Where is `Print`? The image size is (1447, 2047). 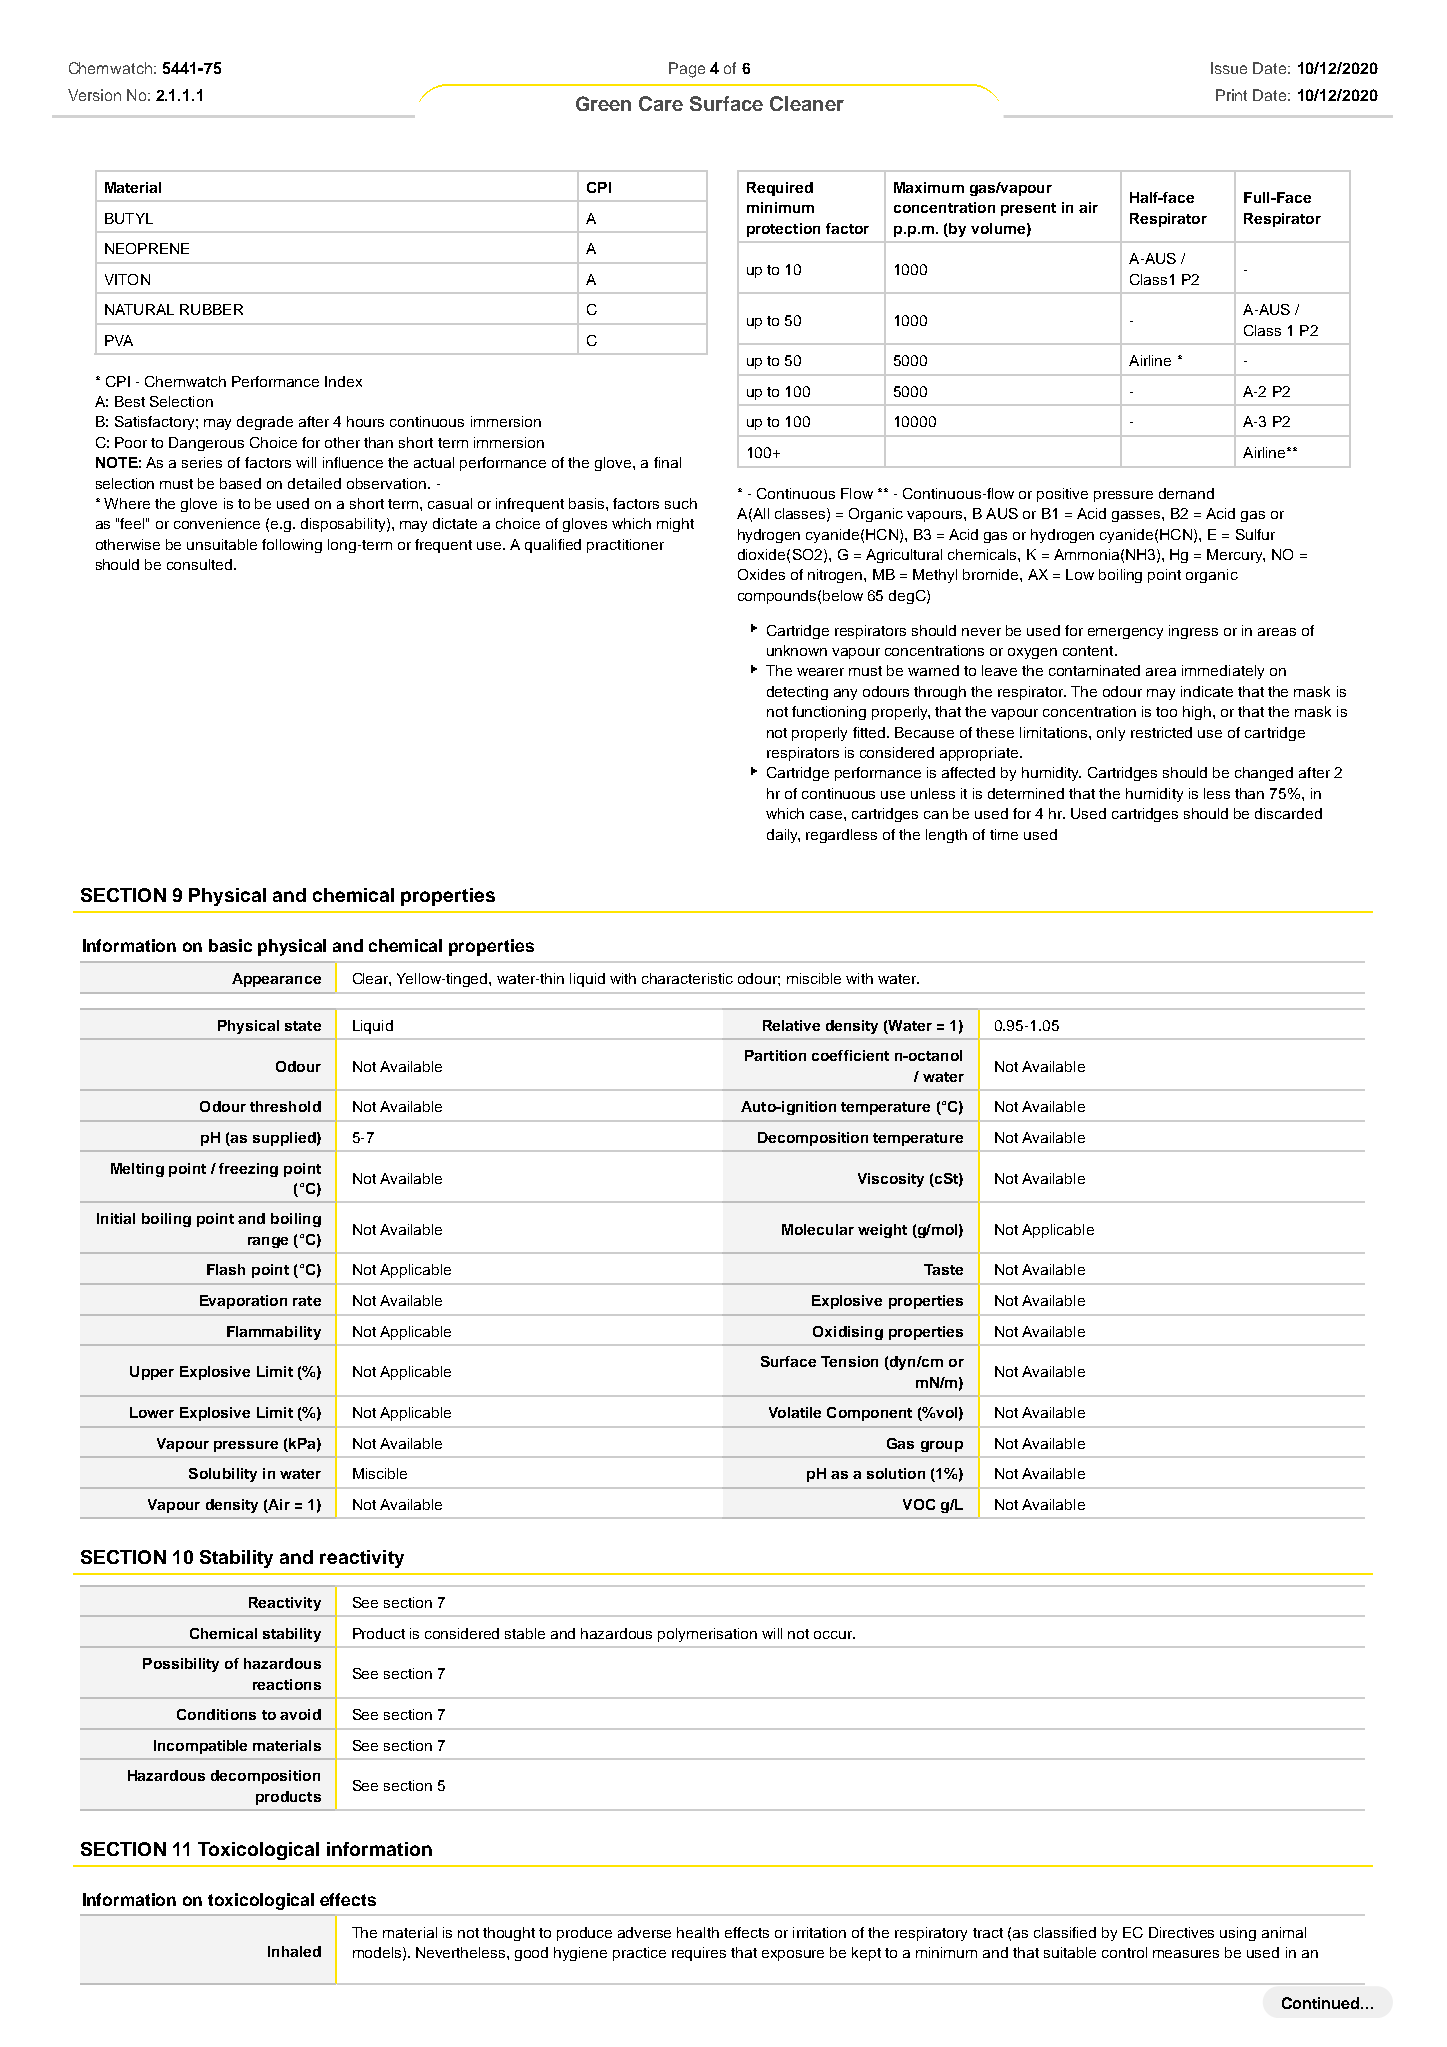 Print is located at coordinates (1231, 95).
